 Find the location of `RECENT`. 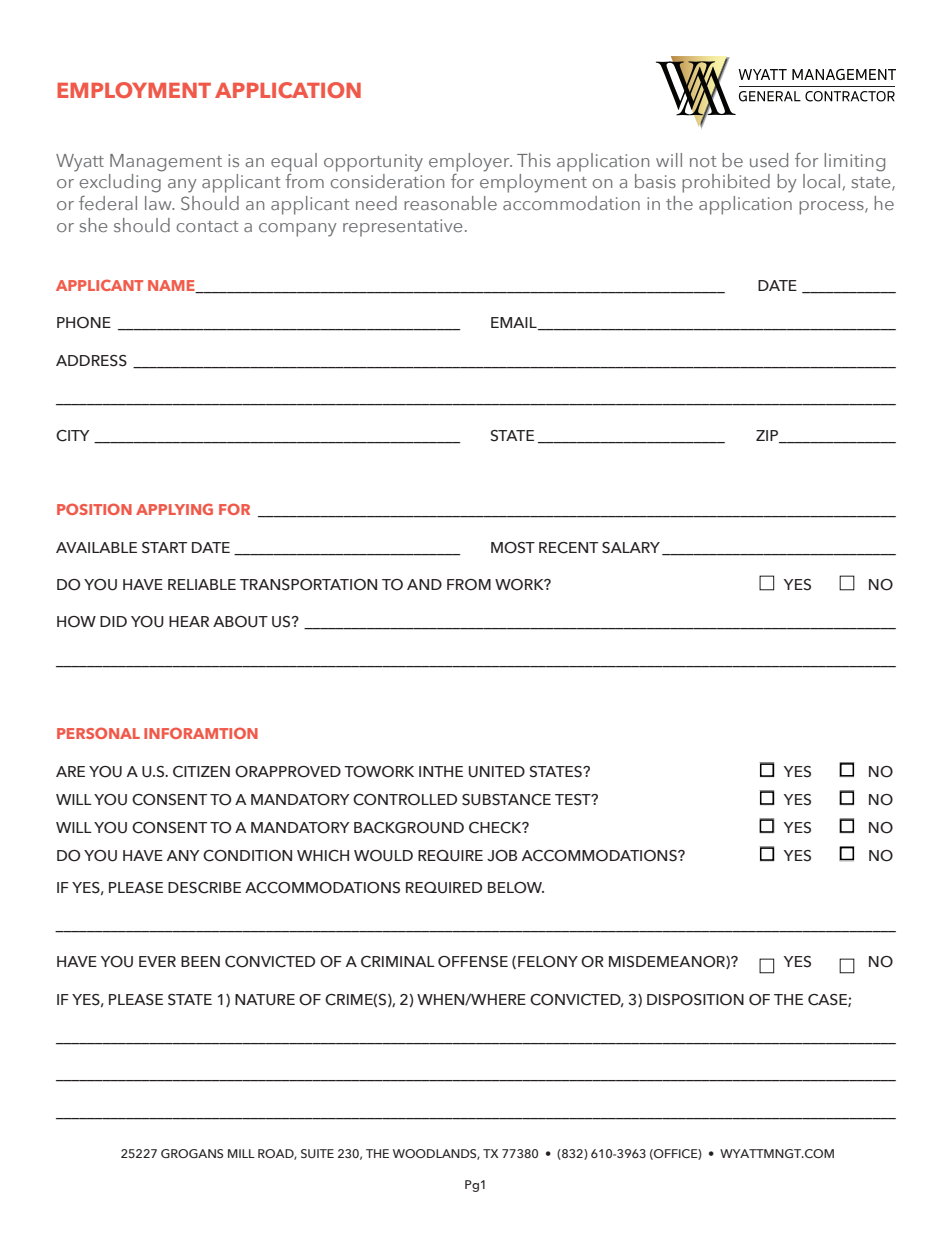

RECENT is located at coordinates (568, 548).
